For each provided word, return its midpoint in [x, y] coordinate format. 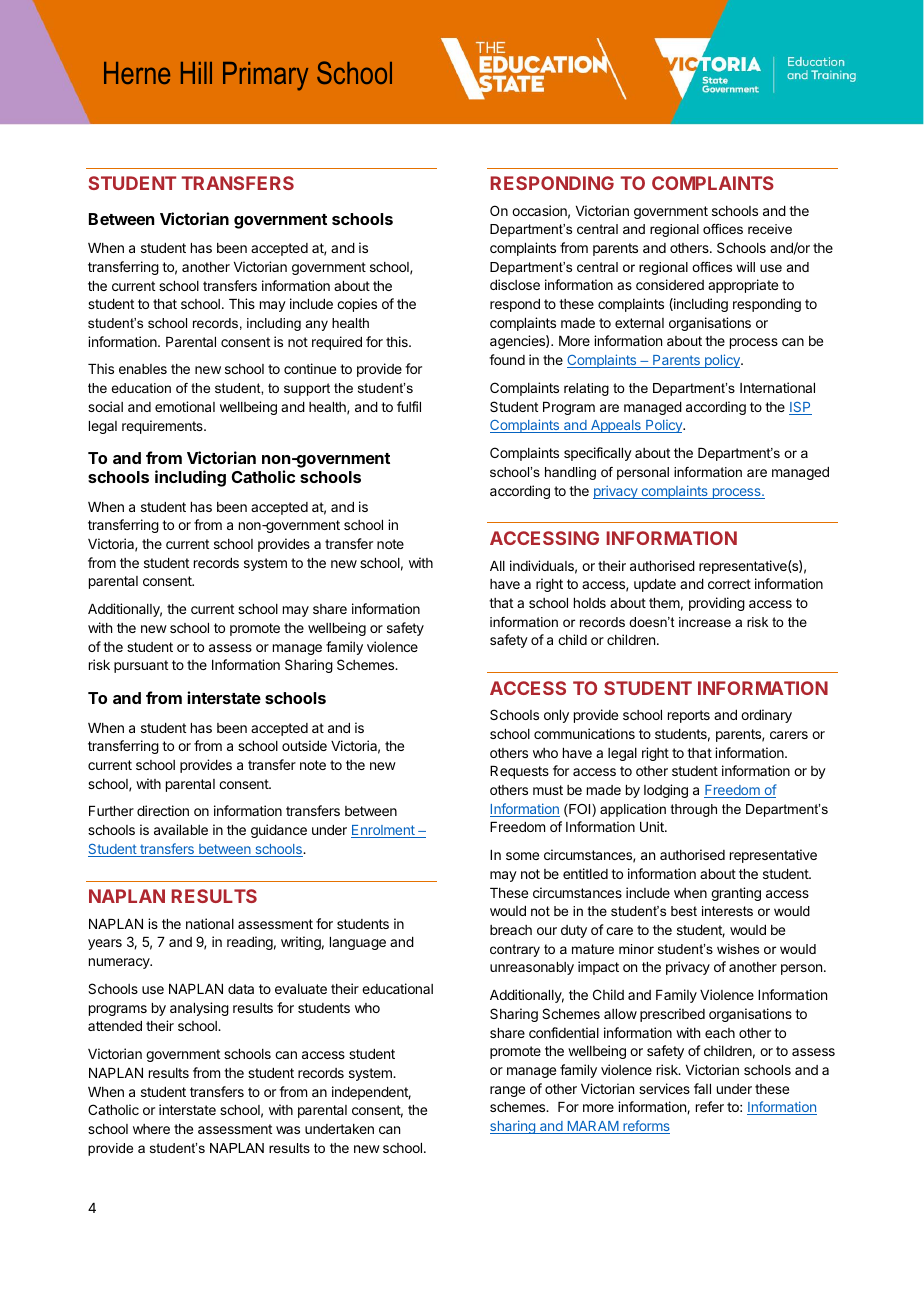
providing [717, 604]
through [694, 810]
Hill [196, 73]
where [151, 1129]
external [639, 323]
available [181, 829]
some [522, 856]
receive [770, 229]
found [507, 359]
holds [590, 603]
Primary [265, 76]
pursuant [141, 666]
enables [143, 369]
